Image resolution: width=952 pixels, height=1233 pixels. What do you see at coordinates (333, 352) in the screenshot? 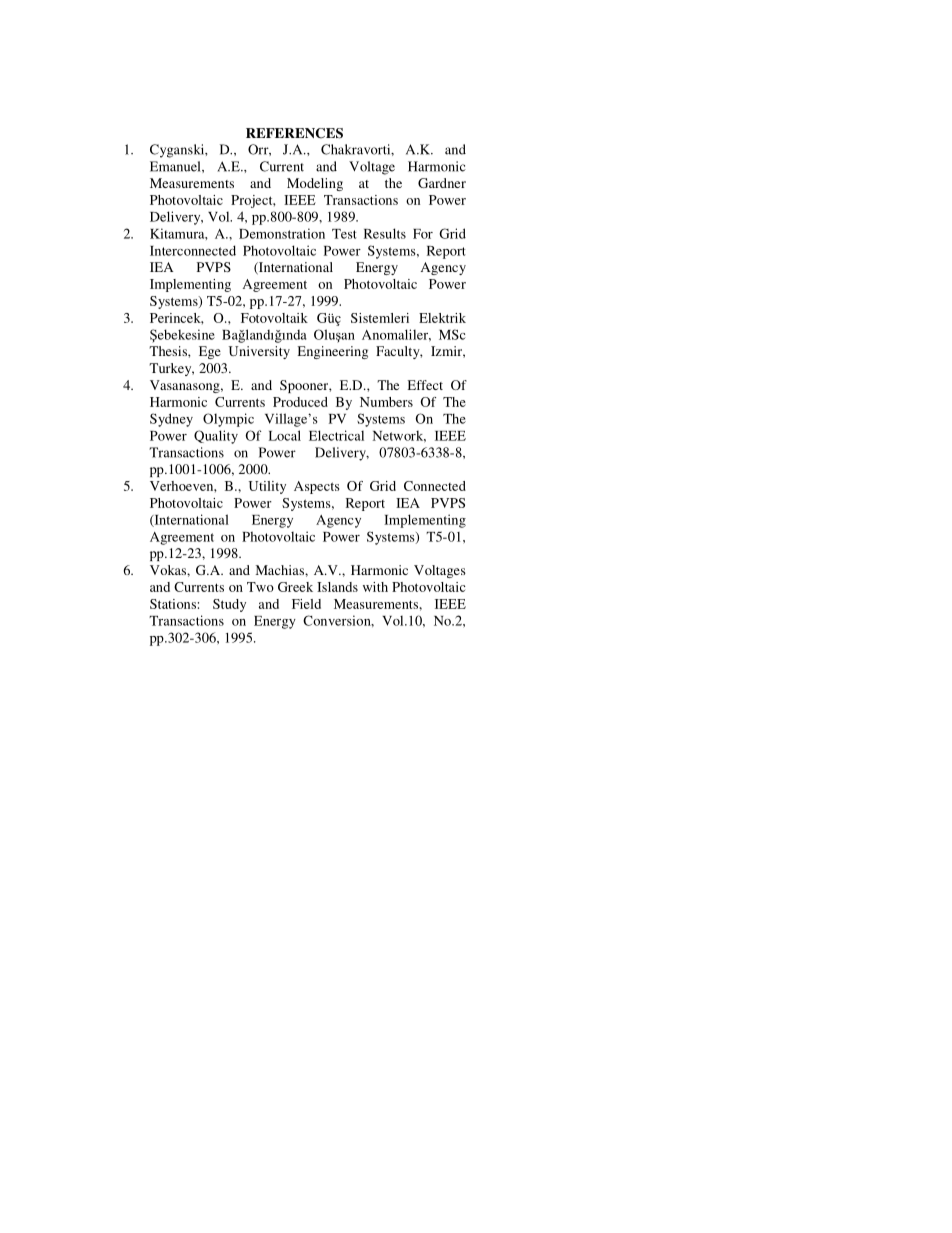
I see `Engineering` at bounding box center [333, 352].
